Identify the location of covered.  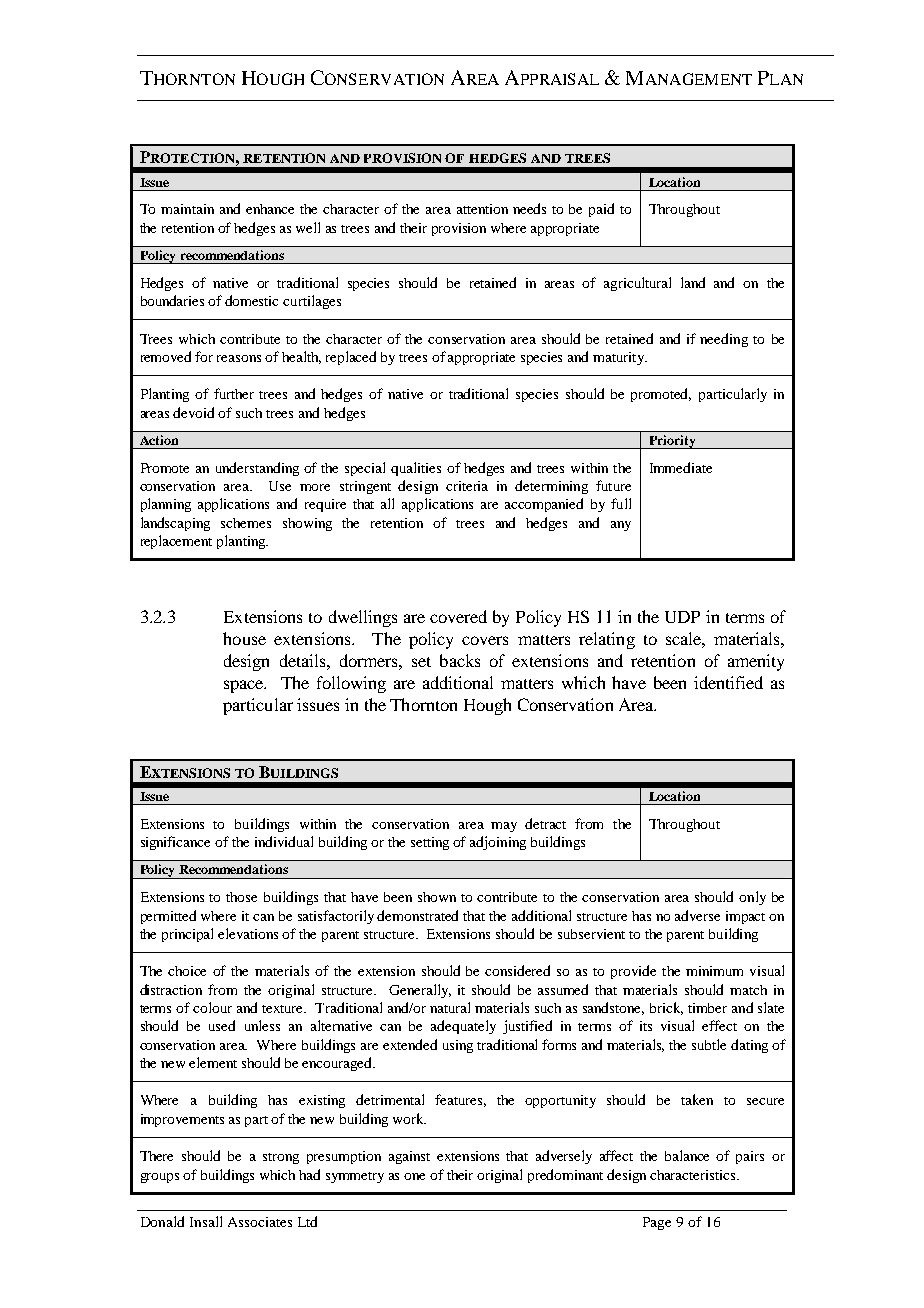
(458, 616).
